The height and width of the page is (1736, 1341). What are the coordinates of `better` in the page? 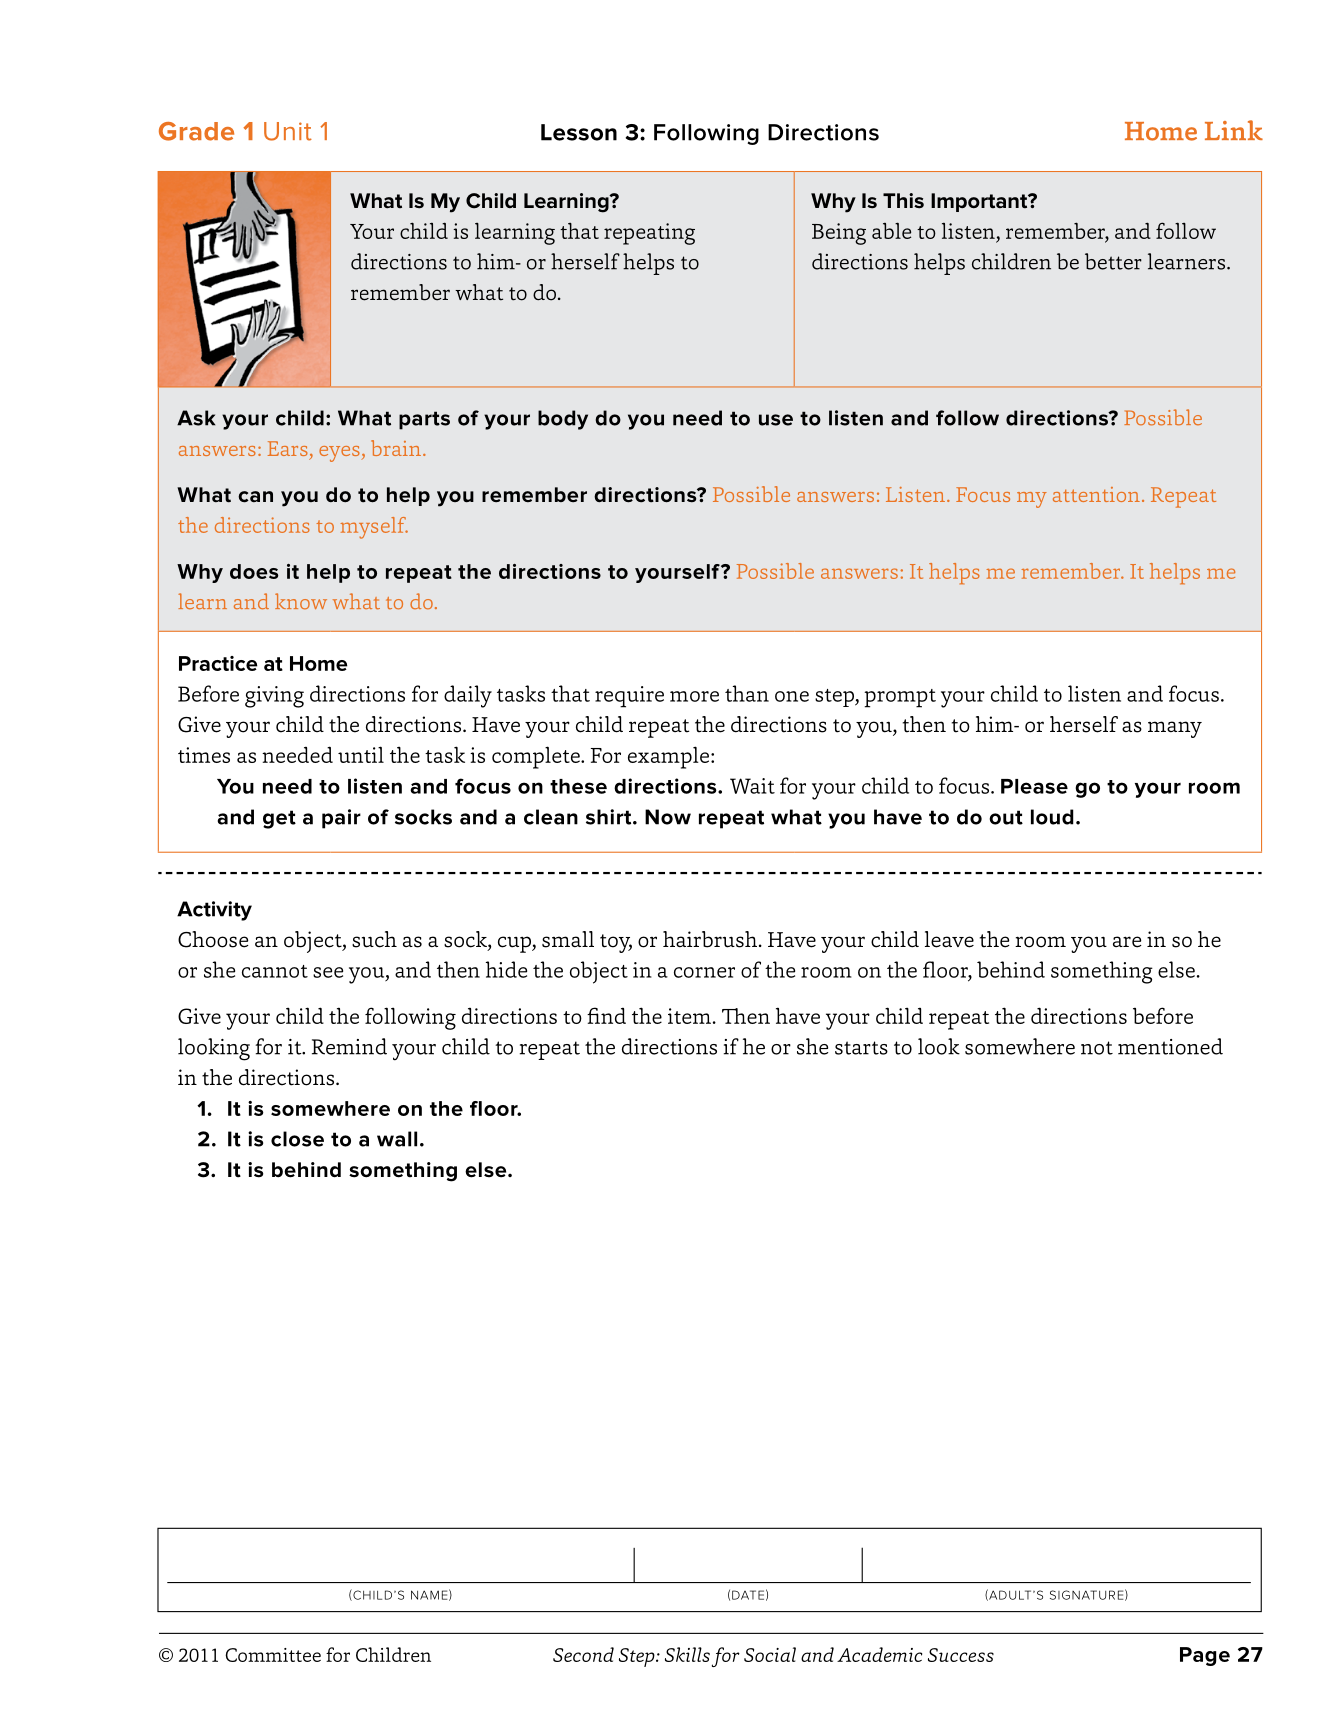 It's located at (1113, 261).
